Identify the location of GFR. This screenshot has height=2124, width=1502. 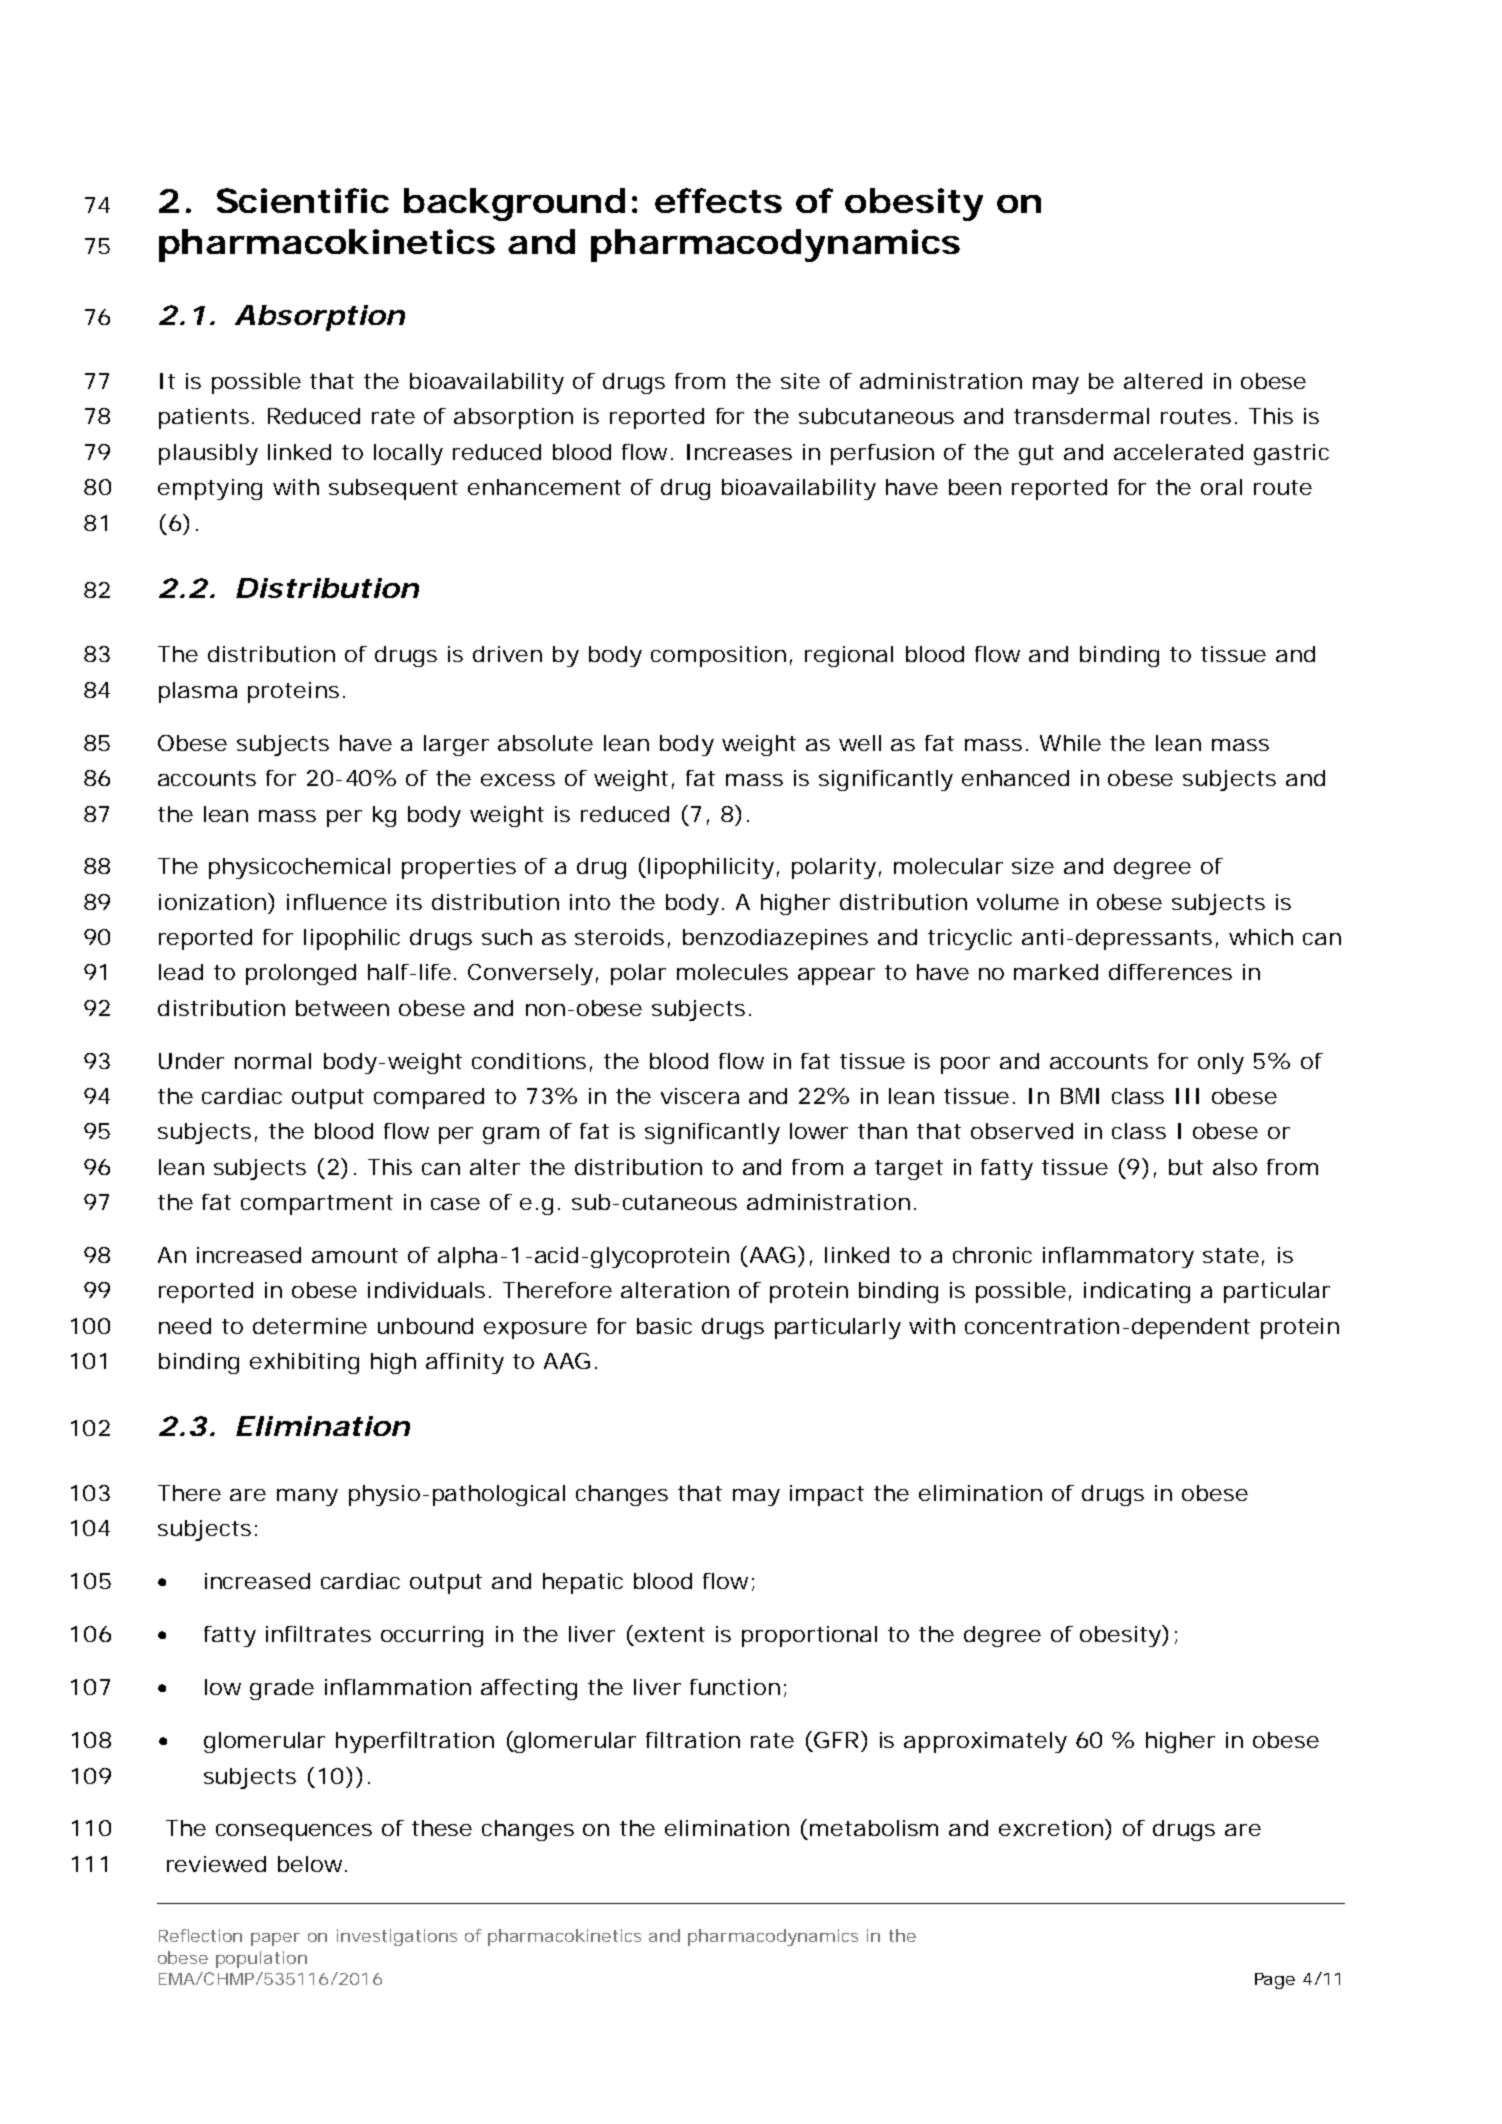
(836, 1740).
